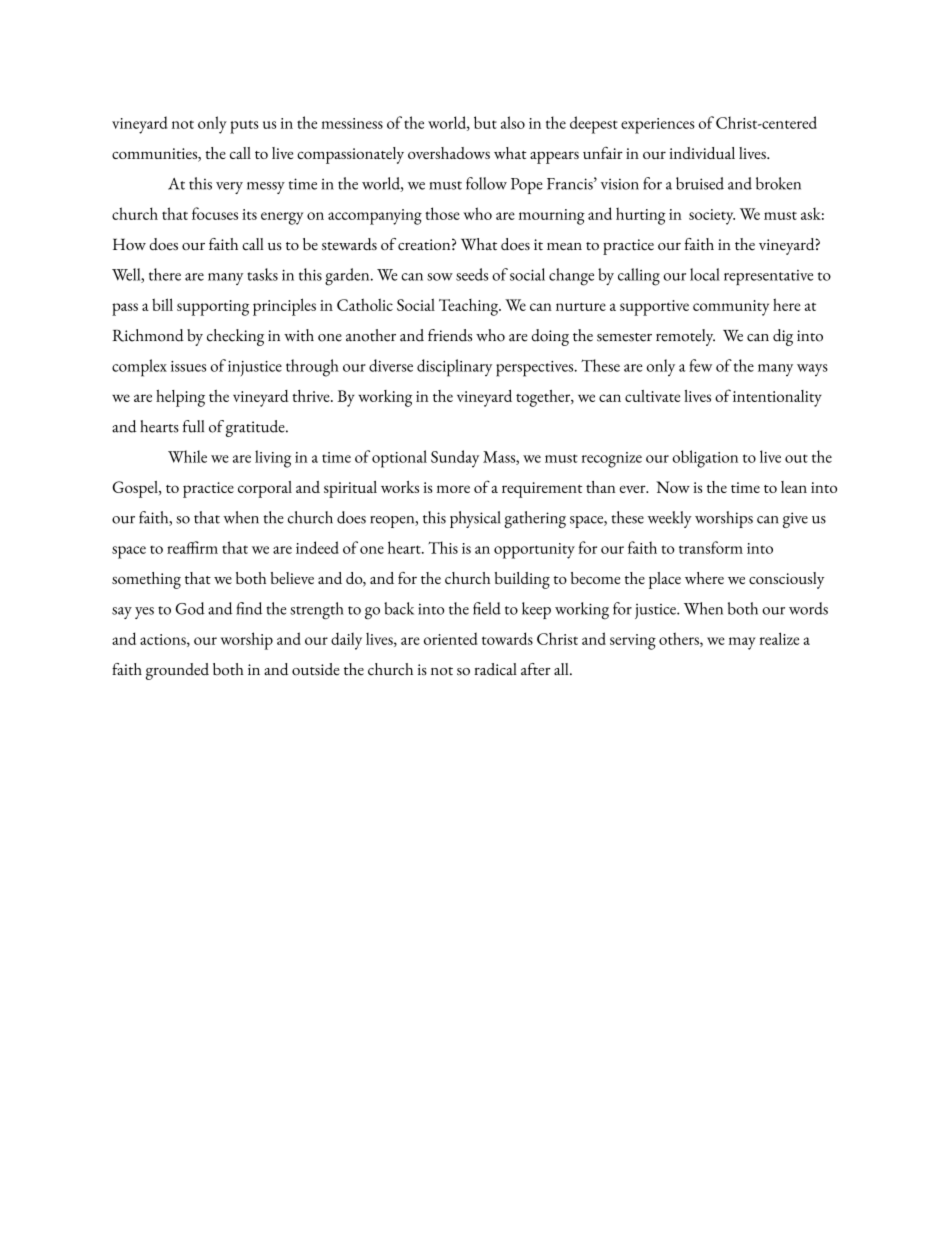 This screenshot has height=1233, width=952. Describe the element at coordinates (685, 337) in the screenshot. I see `remotely` at that location.
